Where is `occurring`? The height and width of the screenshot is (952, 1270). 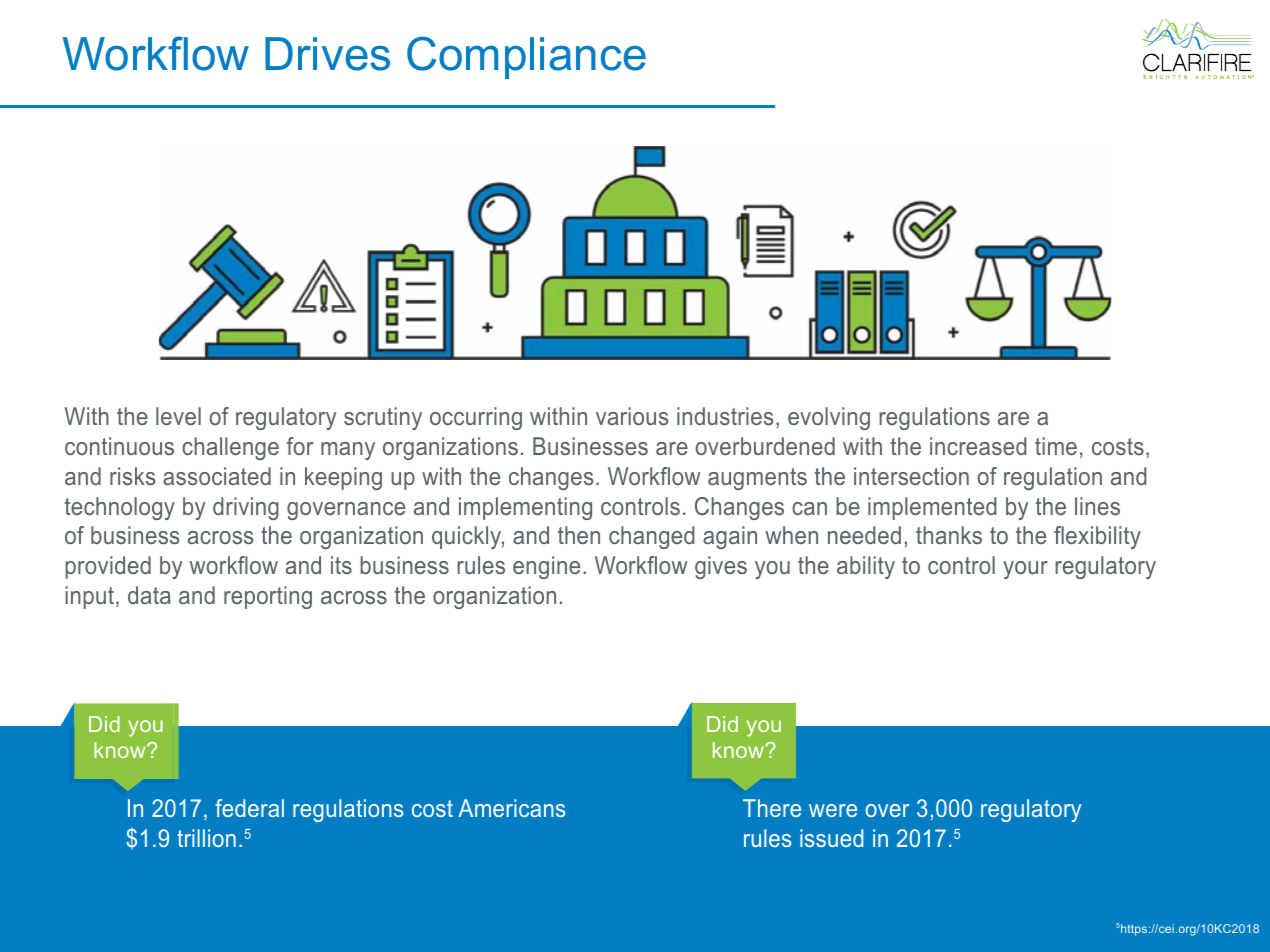 occurring is located at coordinates (476, 418).
